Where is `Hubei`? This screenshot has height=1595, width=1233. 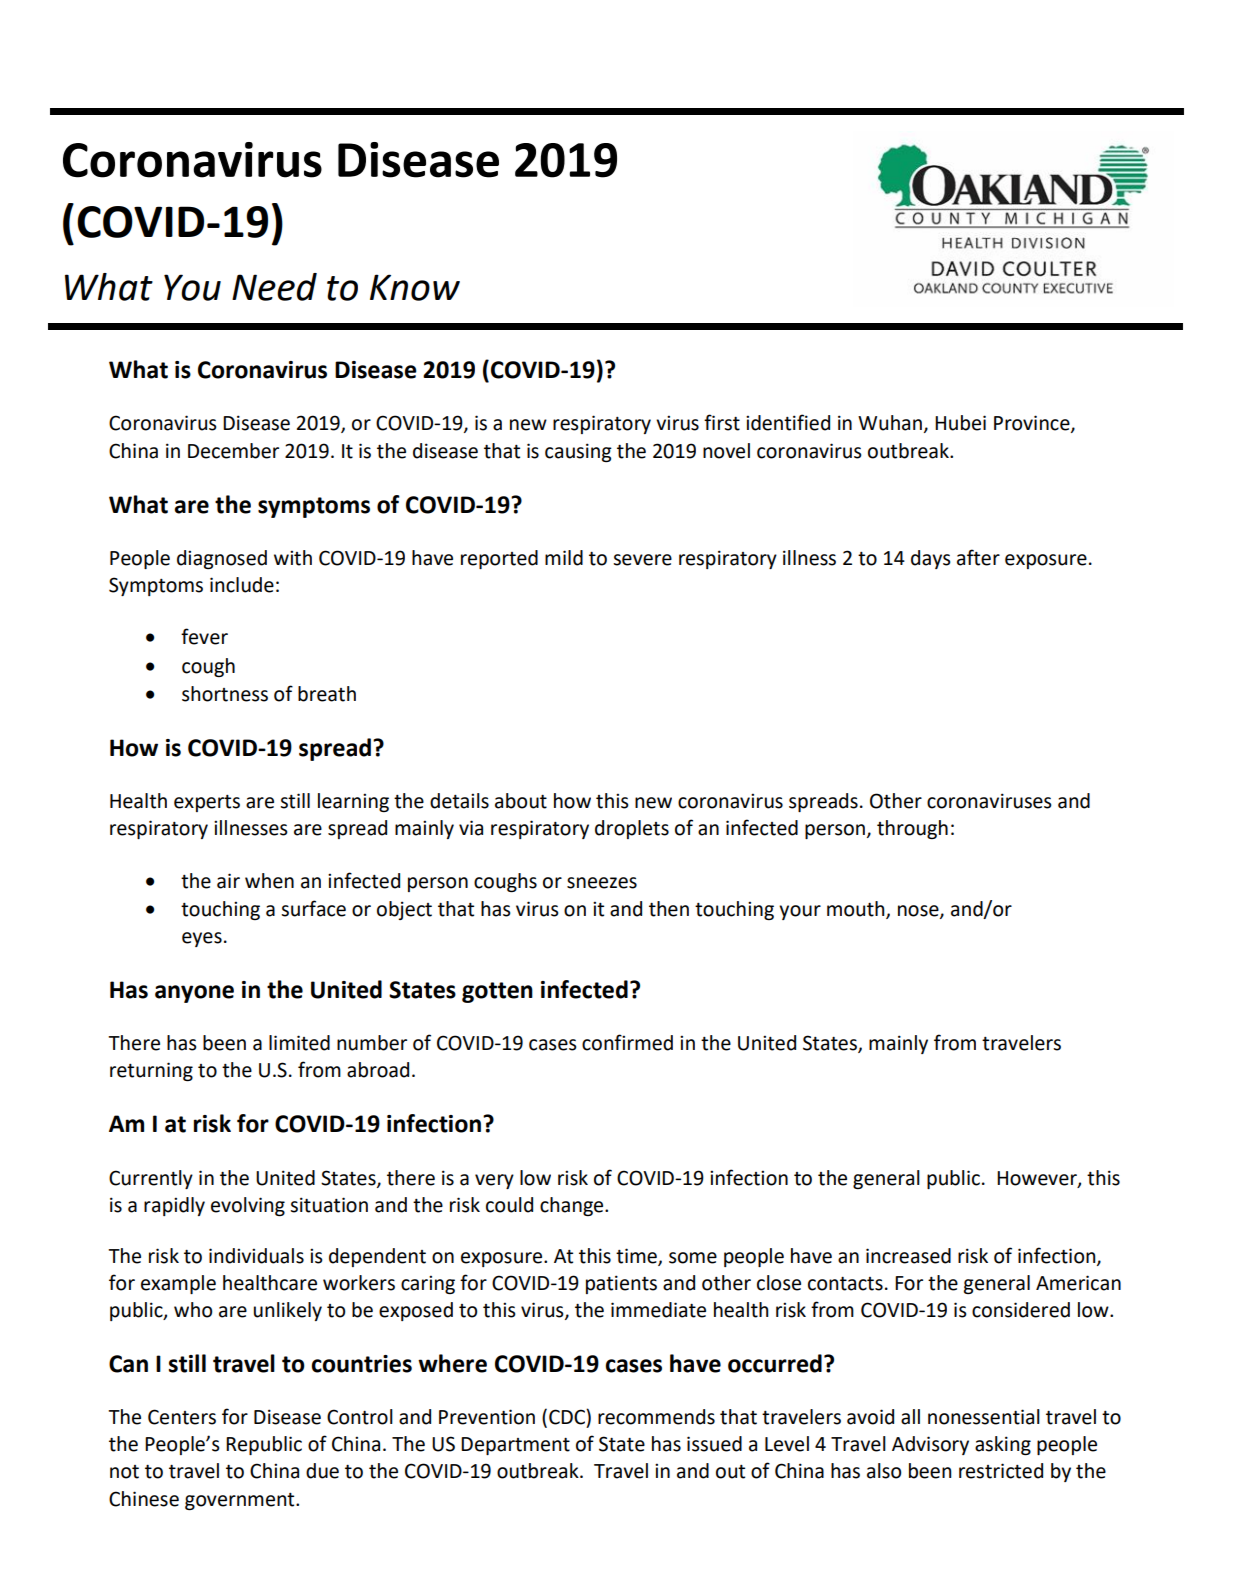 Hubei is located at coordinates (960, 423).
